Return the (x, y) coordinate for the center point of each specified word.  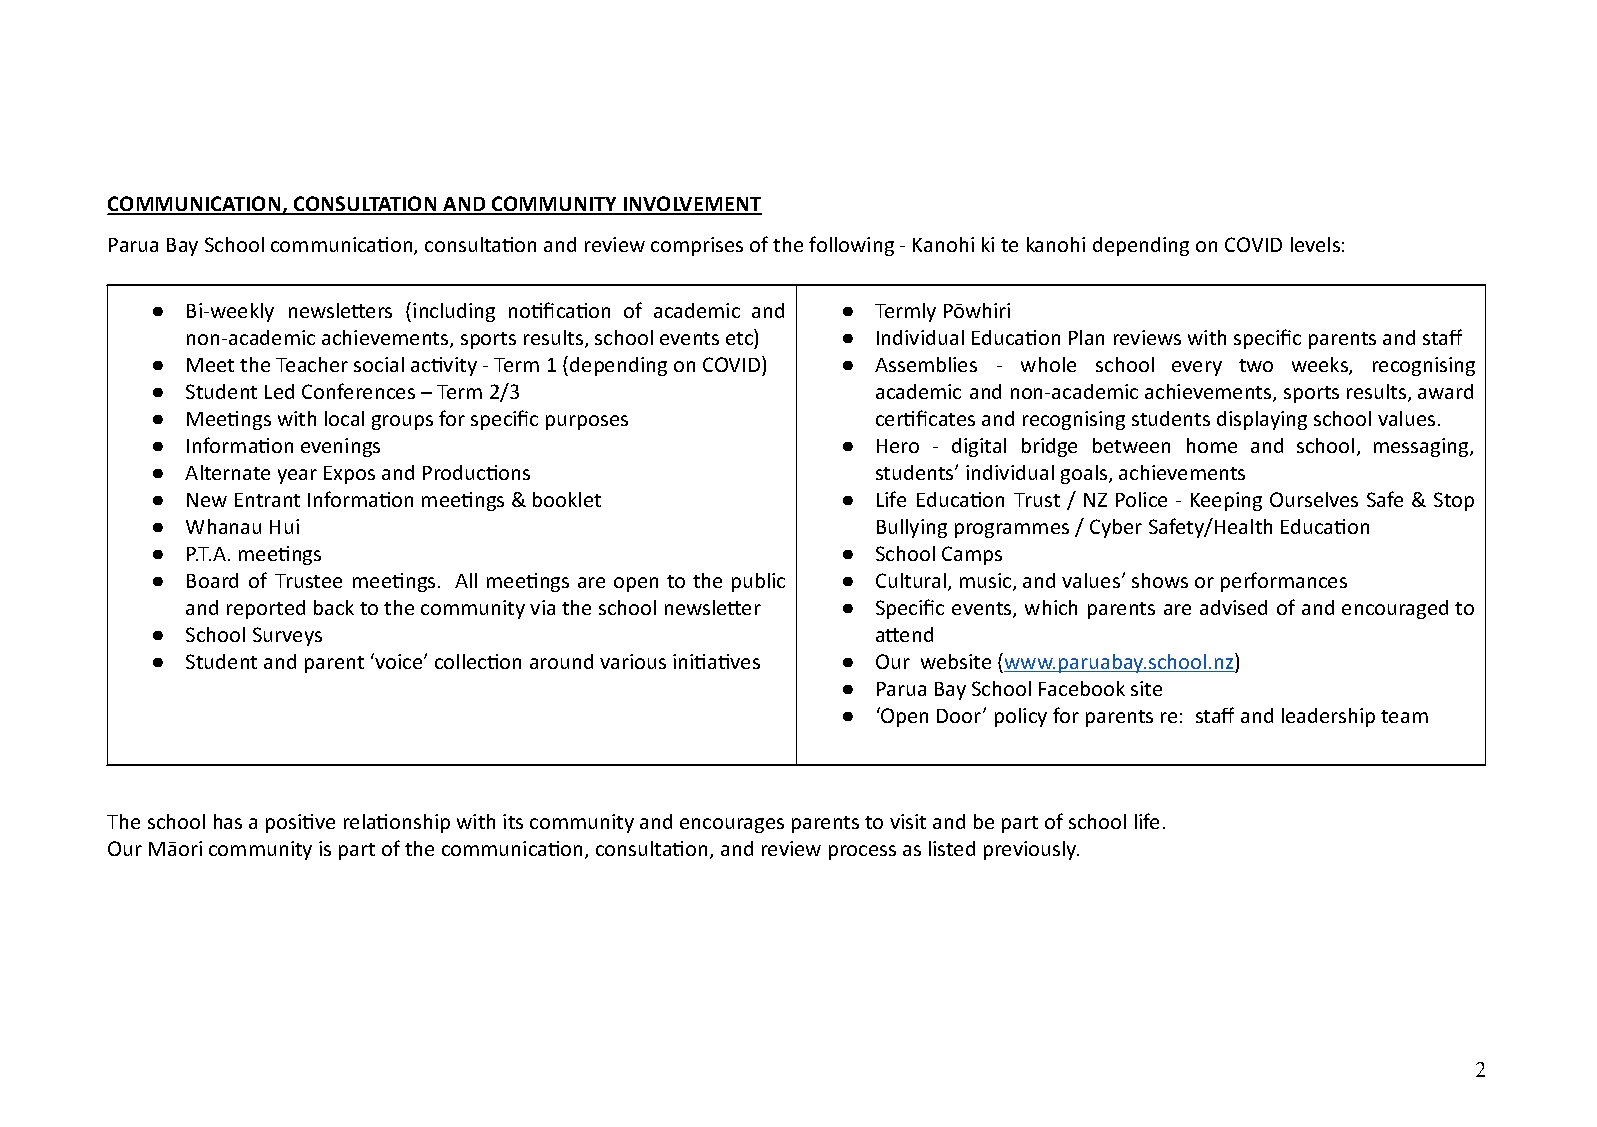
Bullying (912, 528)
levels (1315, 244)
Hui (284, 526)
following (851, 246)
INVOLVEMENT (692, 205)
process (862, 852)
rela (361, 821)
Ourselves (1314, 499)
